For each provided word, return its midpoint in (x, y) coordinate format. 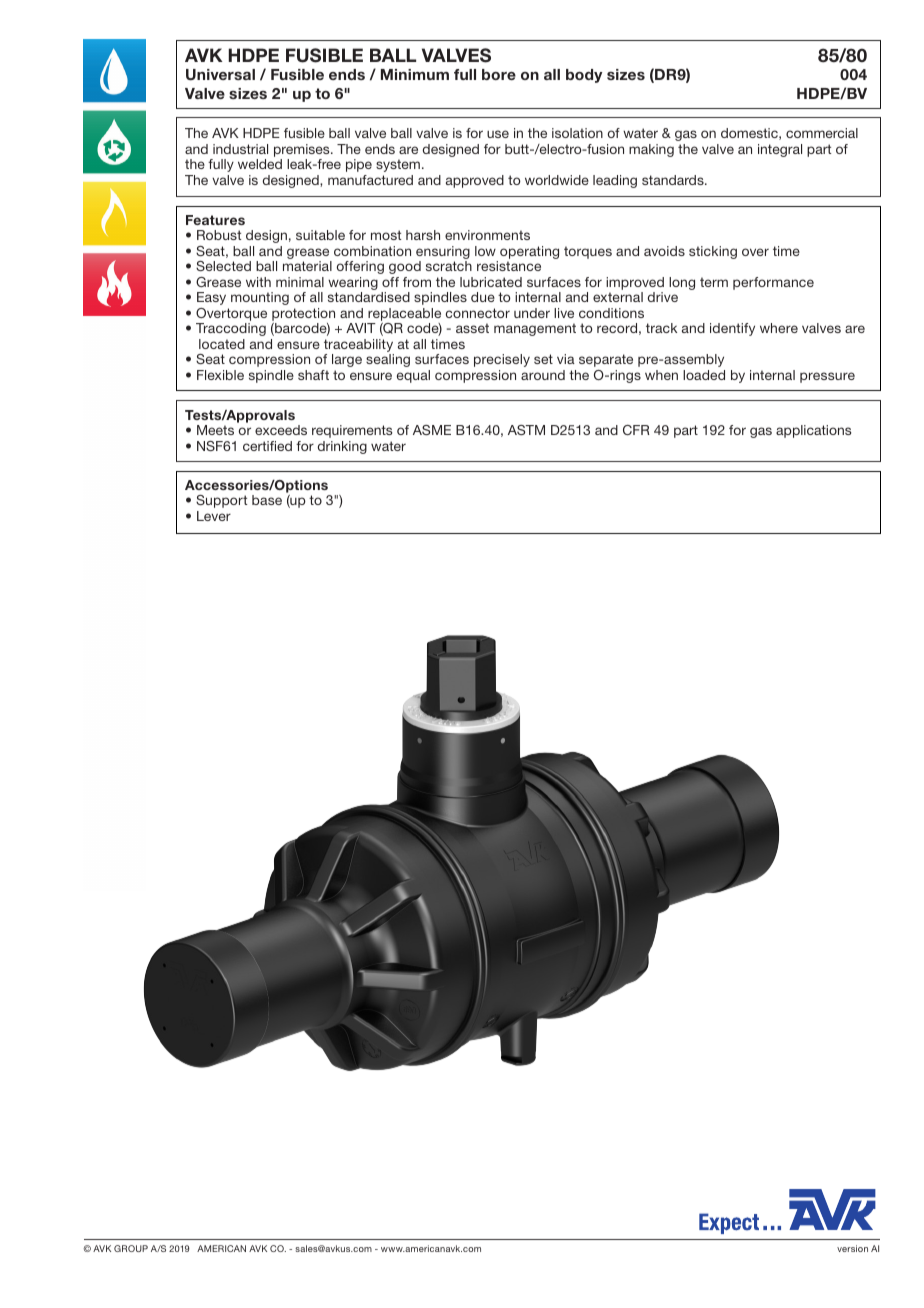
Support (221, 501)
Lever (214, 516)
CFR (636, 430)
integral (780, 150)
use (498, 134)
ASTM (526, 430)
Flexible (220, 375)
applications (813, 431)
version (852, 1248)
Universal (220, 75)
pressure (827, 377)
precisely (502, 360)
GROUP (131, 1248)
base (267, 500)
